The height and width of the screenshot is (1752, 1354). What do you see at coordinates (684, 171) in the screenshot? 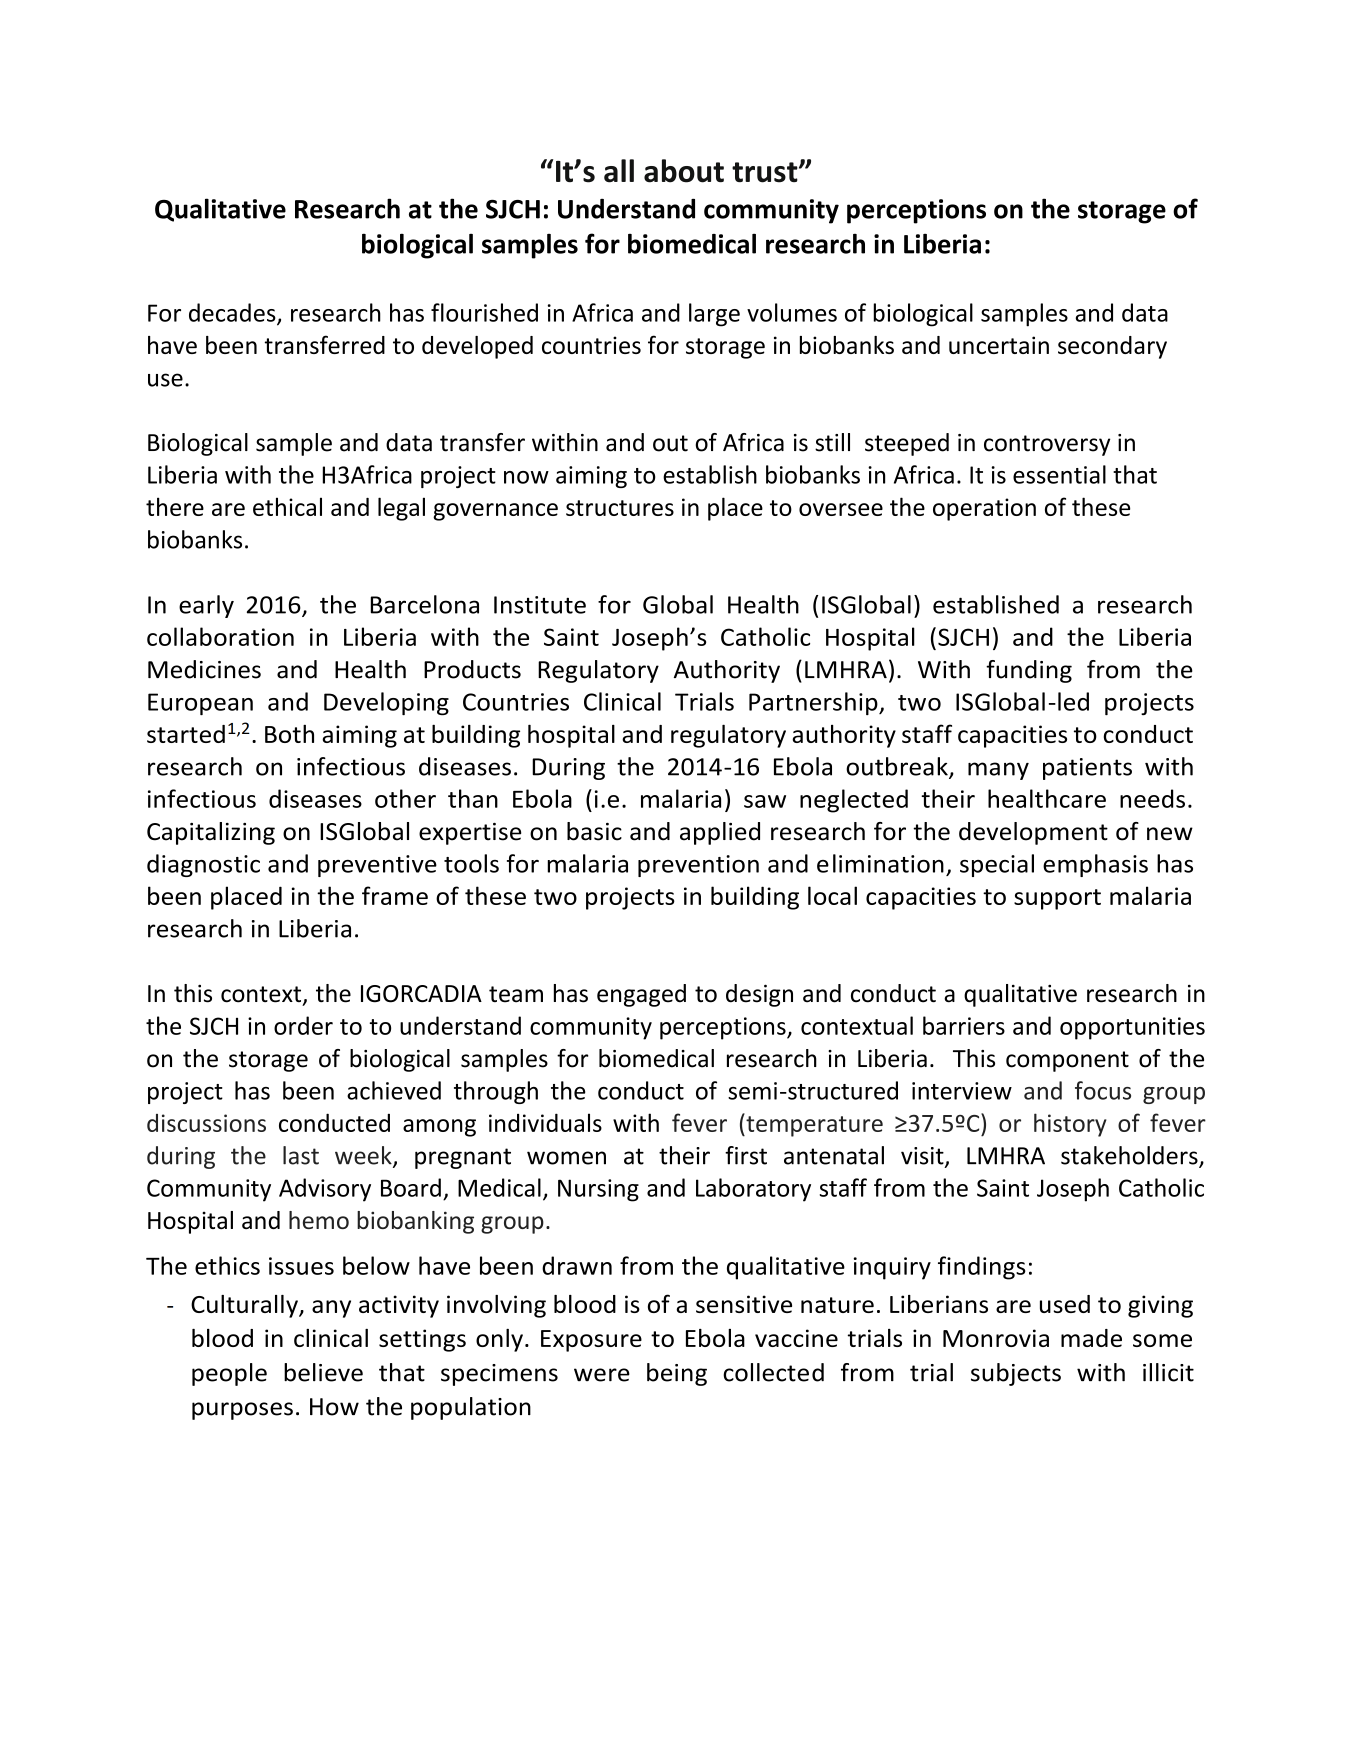
I see `about` at bounding box center [684, 171].
